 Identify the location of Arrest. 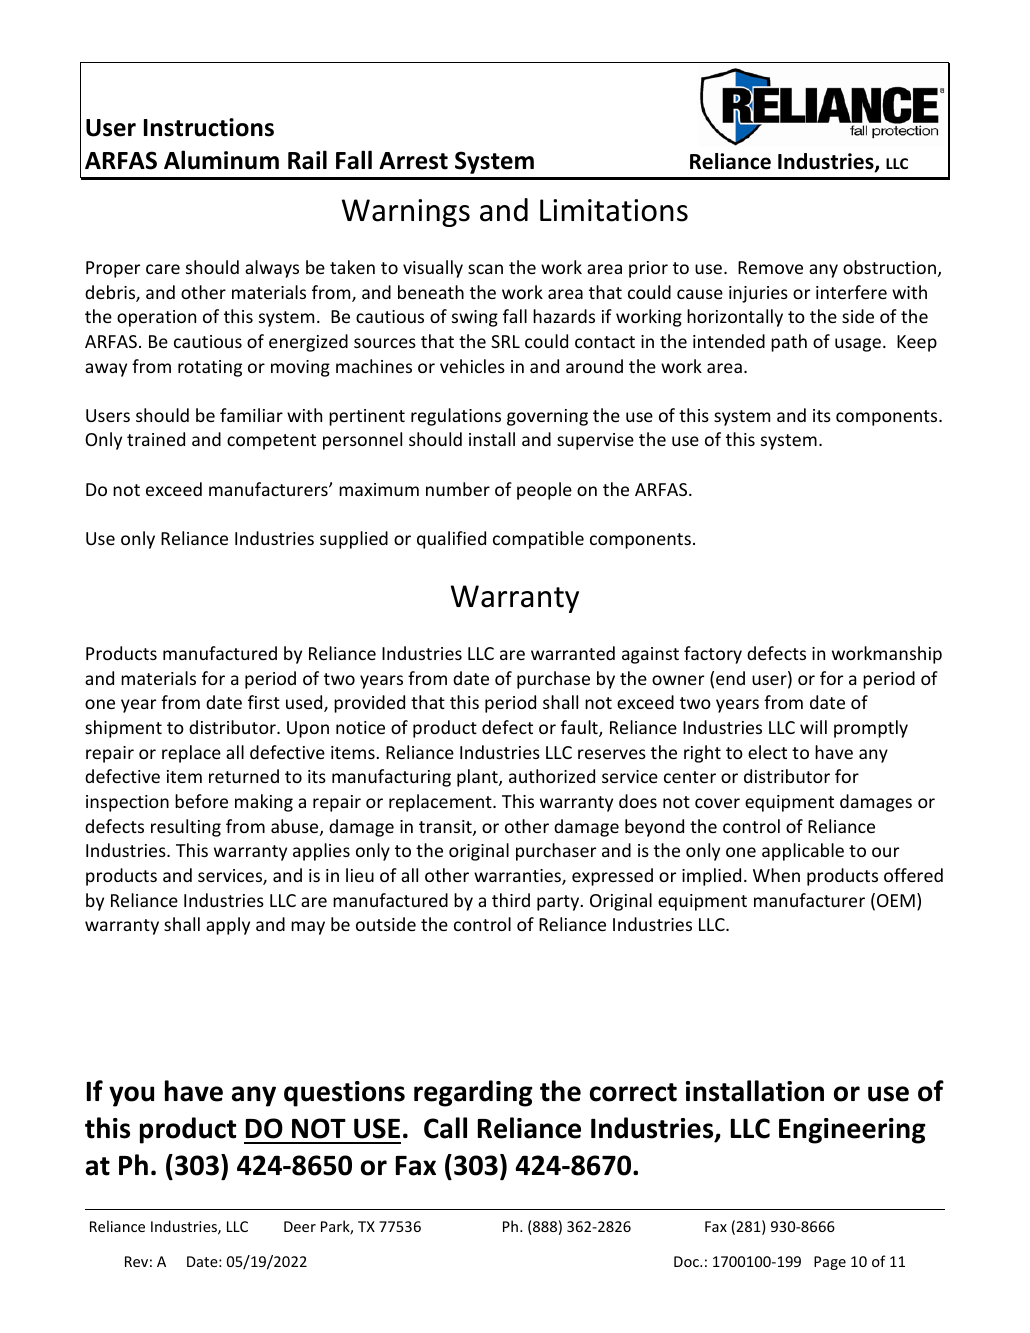
(413, 161).
